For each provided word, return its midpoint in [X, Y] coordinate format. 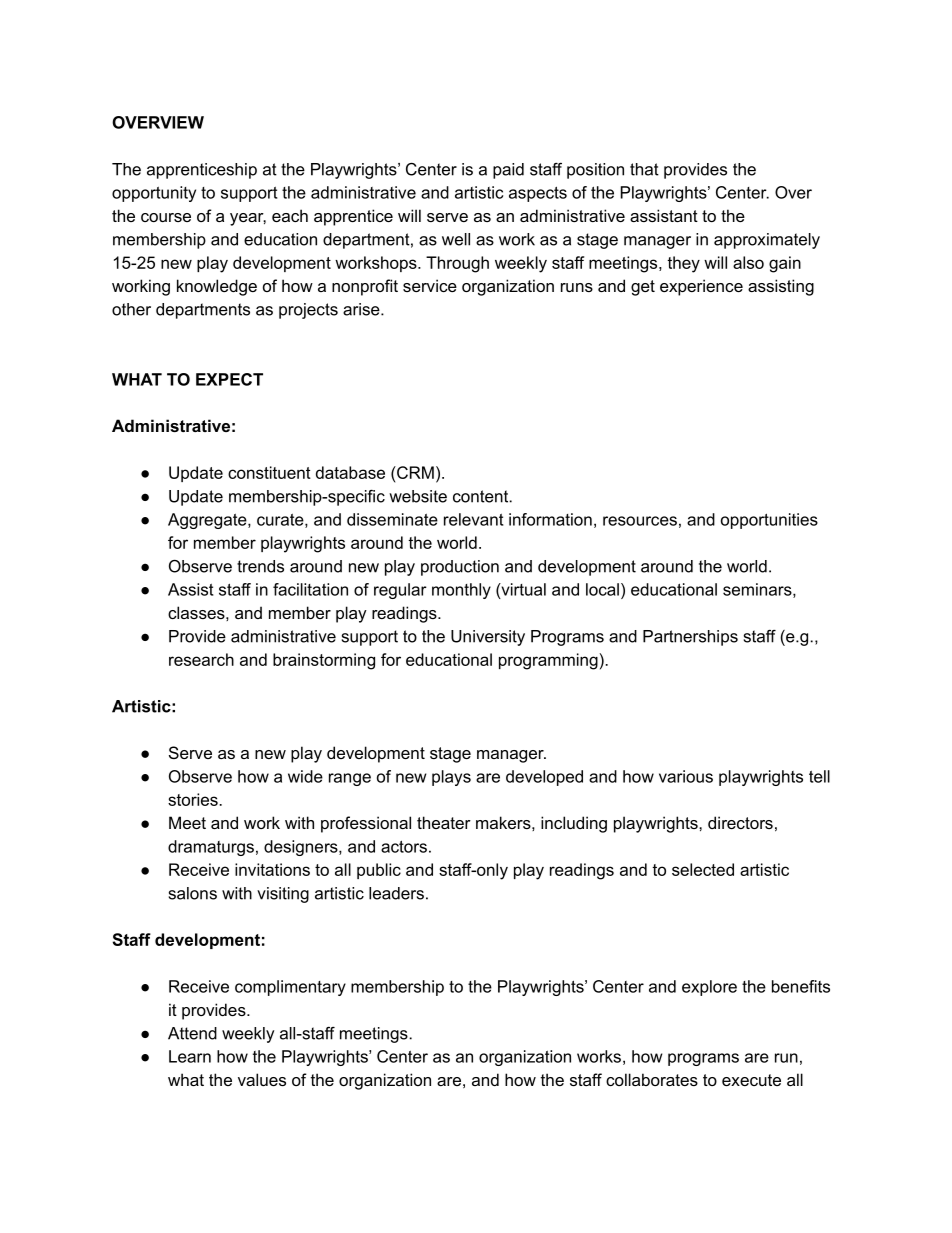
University [488, 638]
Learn [190, 1056]
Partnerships [690, 638]
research [201, 659]
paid [508, 171]
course [166, 217]
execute [751, 1080]
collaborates [652, 1079]
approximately [767, 241]
